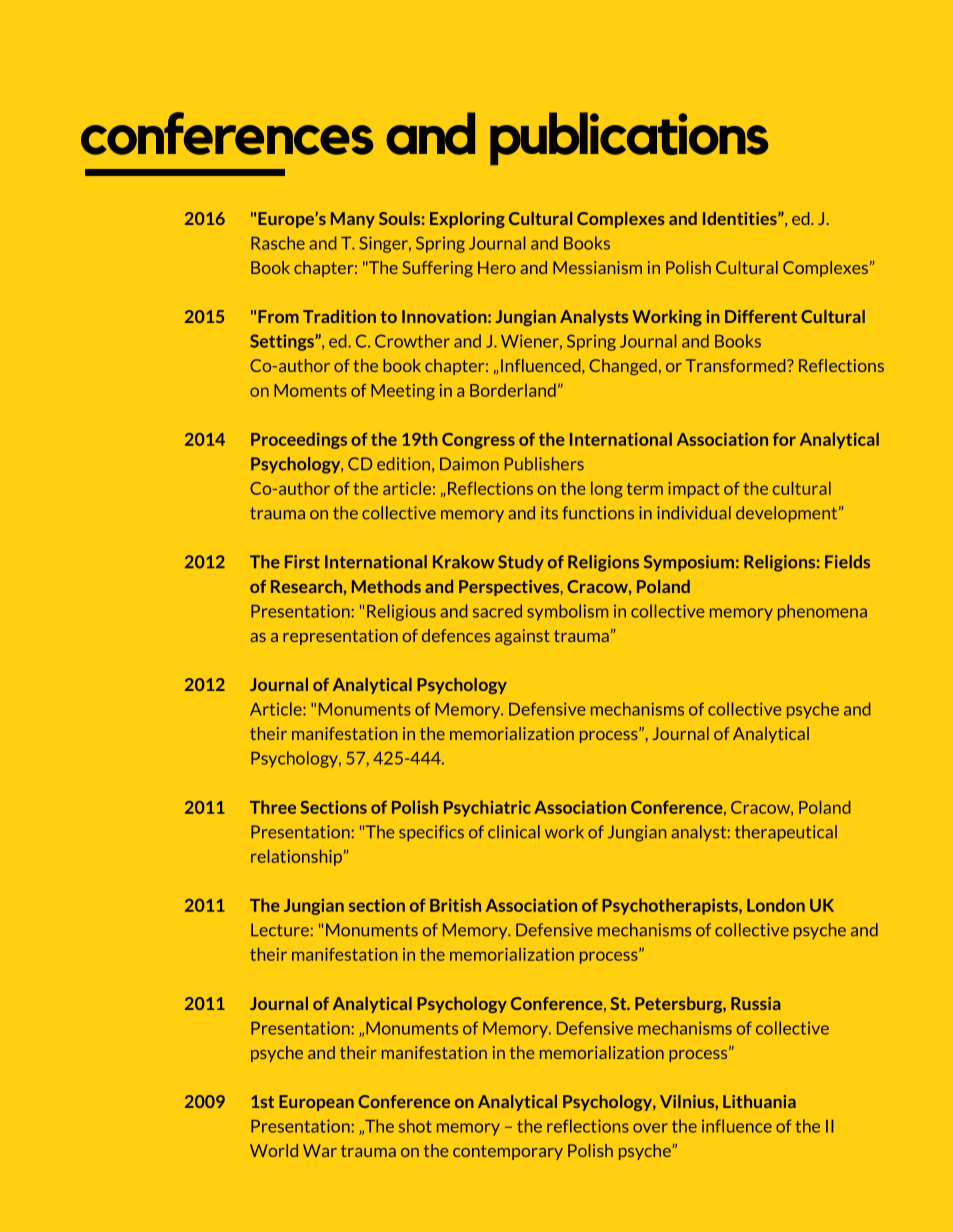 The width and height of the document is (953, 1232). Describe the element at coordinates (694, 490) in the document. I see `impact` at that location.
